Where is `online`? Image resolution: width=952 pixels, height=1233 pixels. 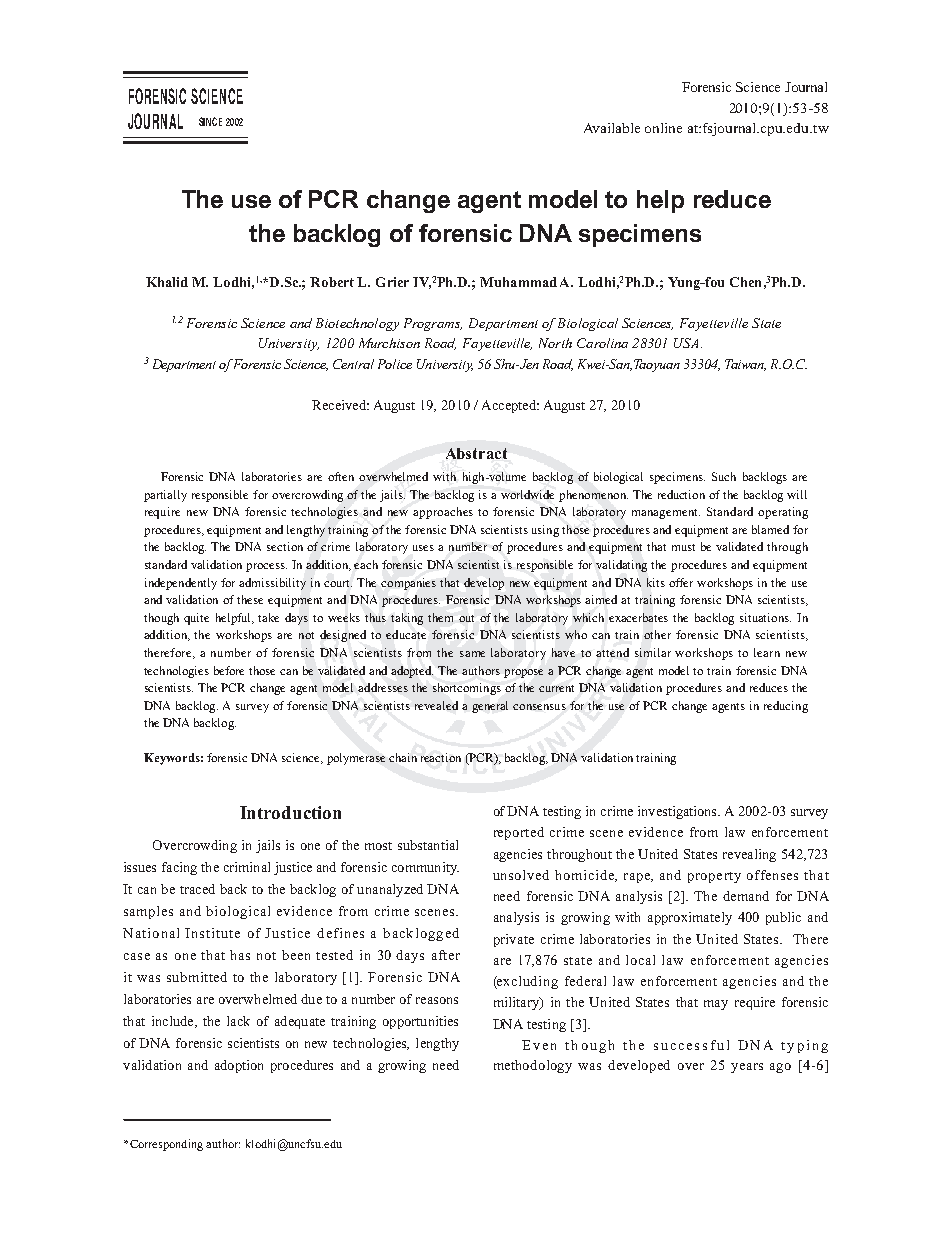
online is located at coordinates (663, 128).
